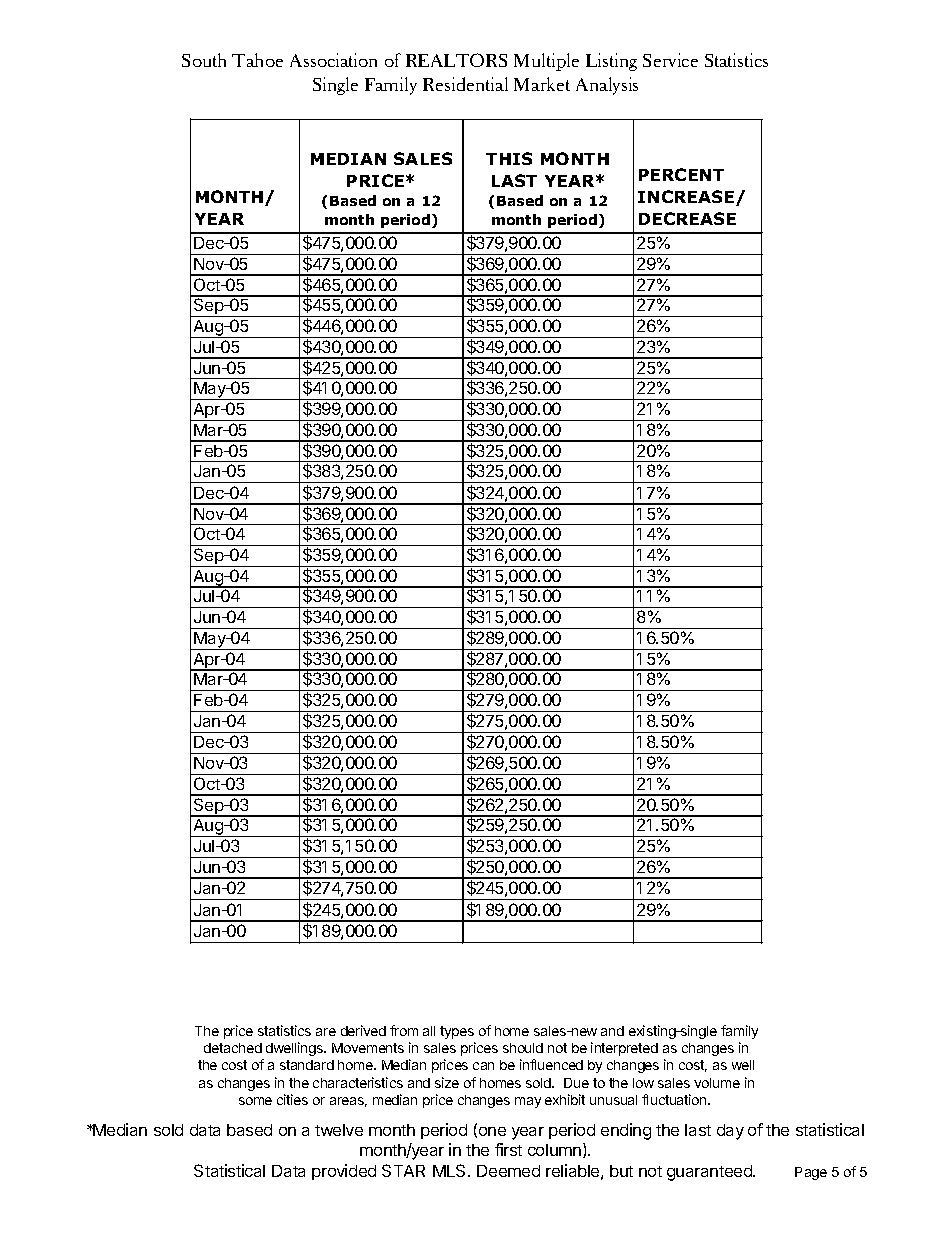  I want to click on derived, so click(363, 1030).
